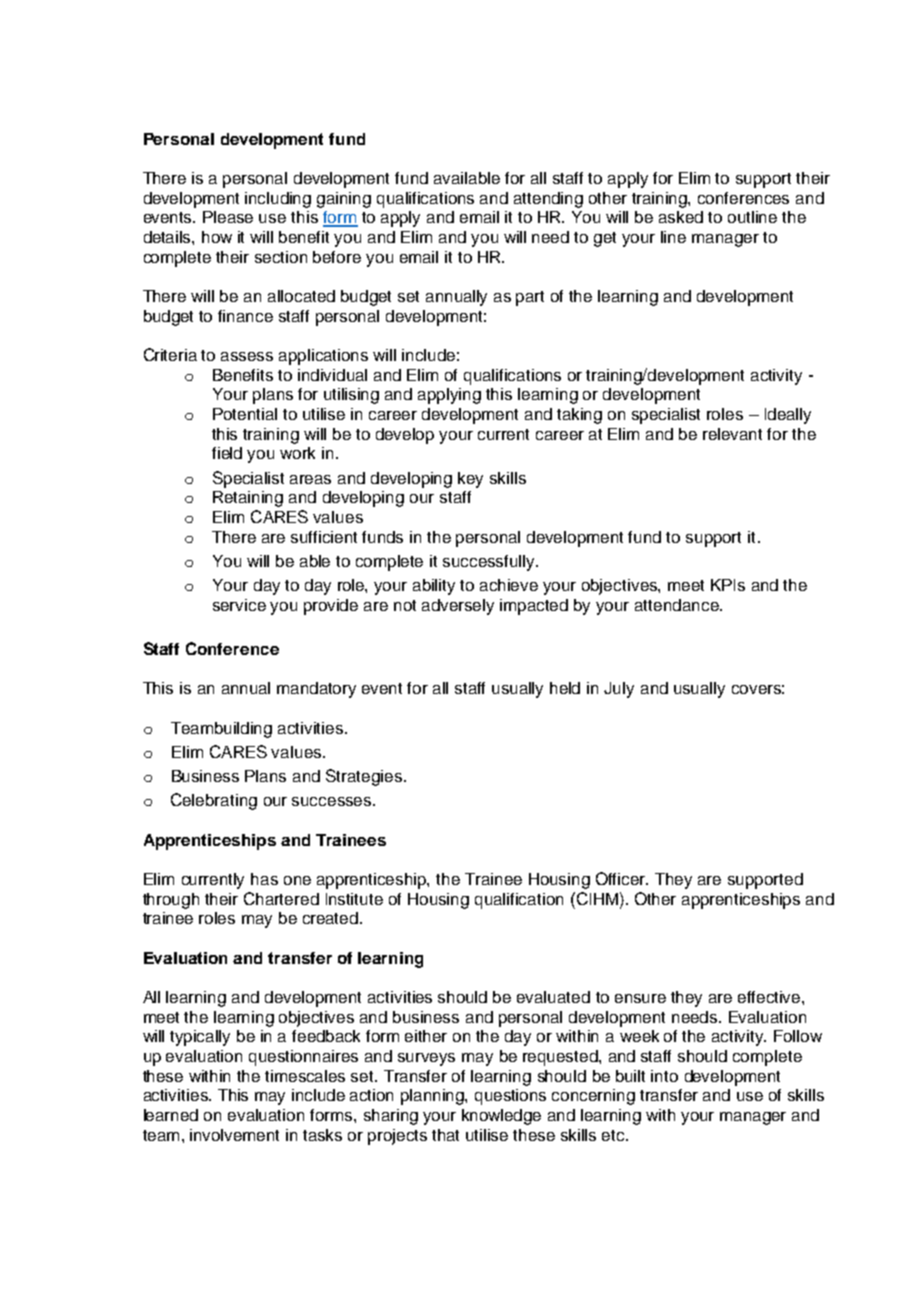 This document has width=924, height=1308. I want to click on Please, so click(228, 217).
